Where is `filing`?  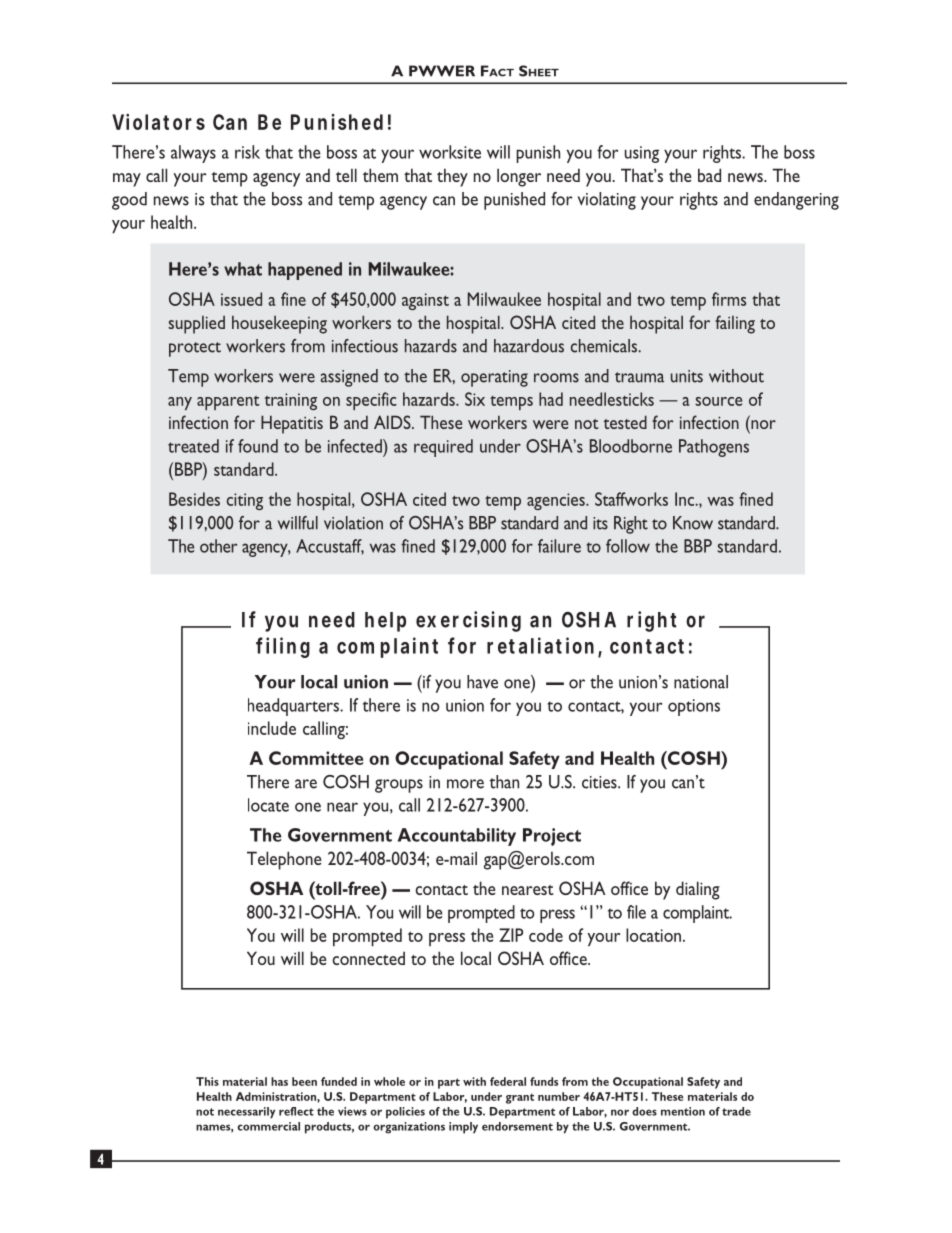 filing is located at coordinates (283, 647).
